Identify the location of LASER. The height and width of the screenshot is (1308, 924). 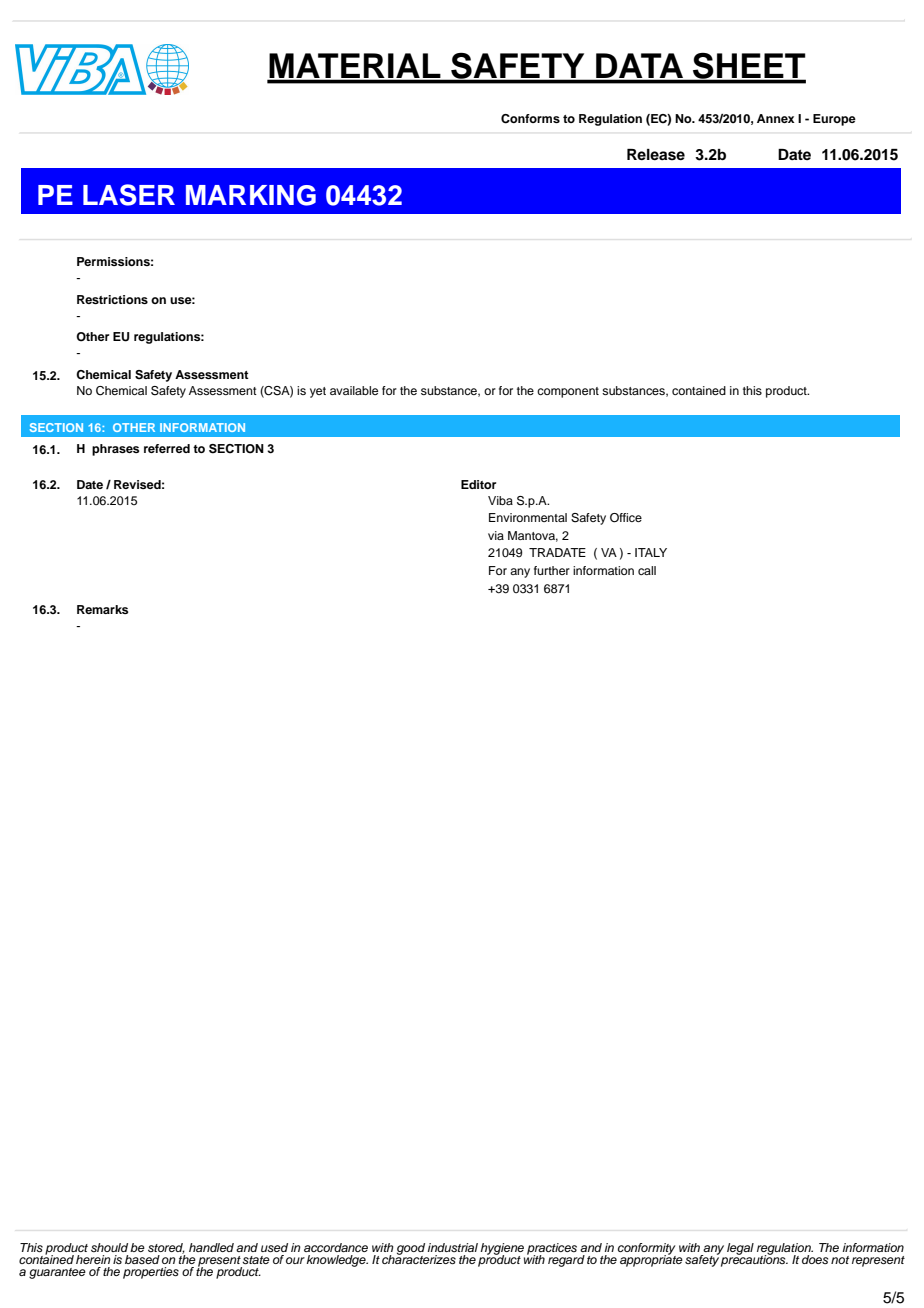
(129, 195).
